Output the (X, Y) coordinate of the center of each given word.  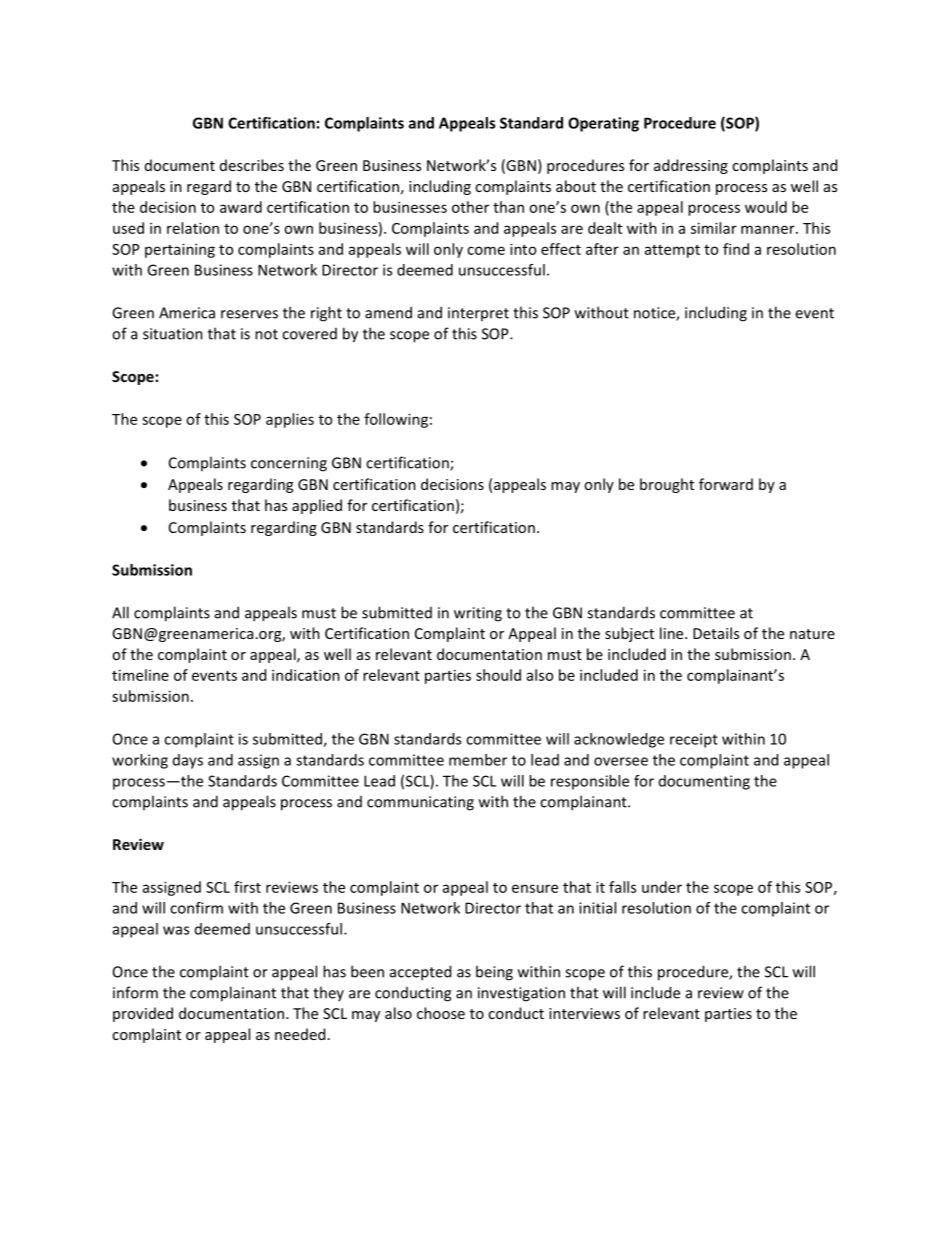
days (188, 761)
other (470, 207)
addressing (691, 166)
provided (143, 1014)
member (478, 760)
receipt (694, 740)
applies (290, 420)
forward (726, 484)
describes (252, 165)
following (396, 420)
